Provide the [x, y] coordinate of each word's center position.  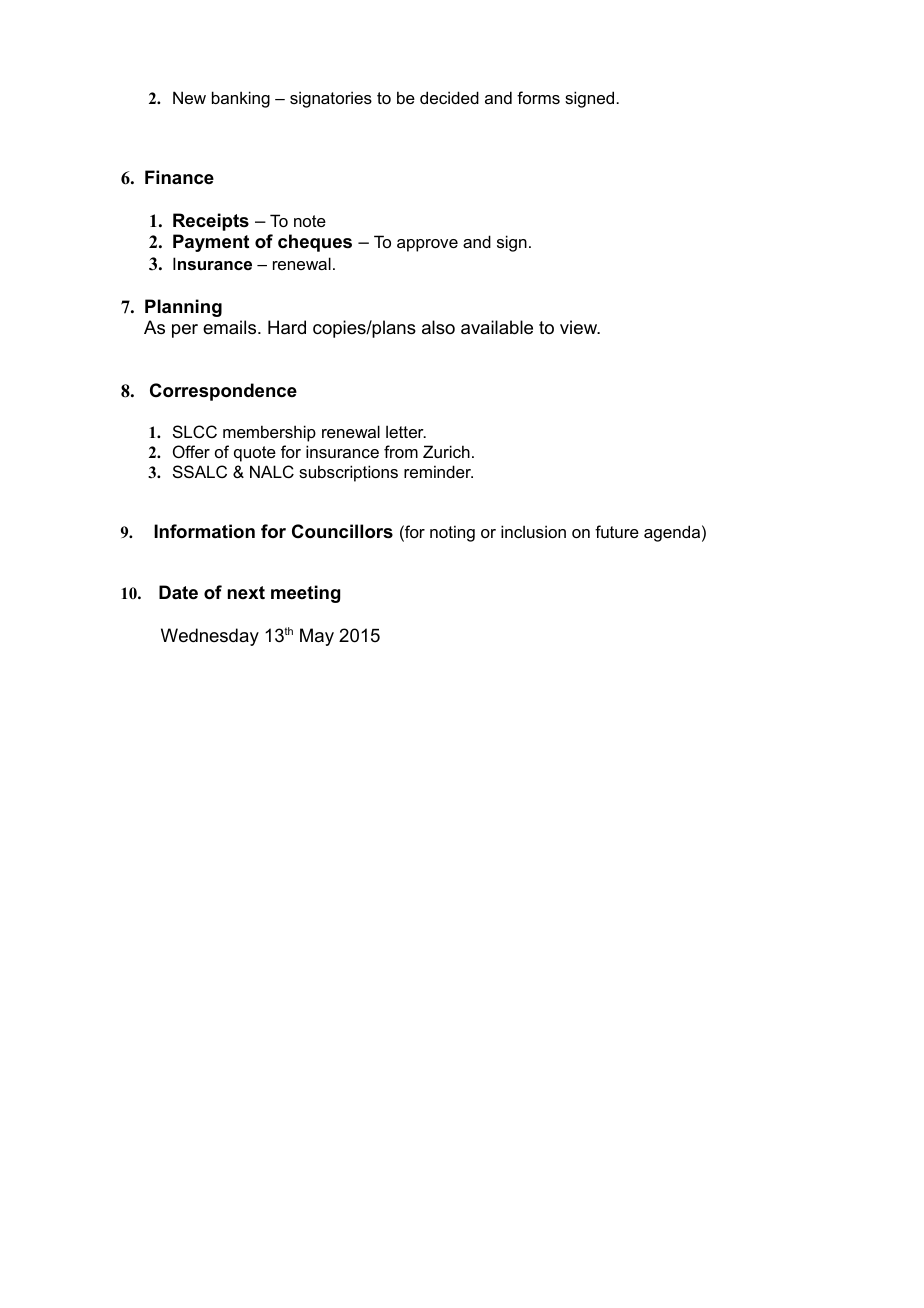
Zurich [446, 451]
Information [204, 531]
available [497, 327]
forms [538, 97]
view [580, 327]
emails [231, 327]
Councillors [342, 531]
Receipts [211, 222]
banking [241, 99]
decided [449, 97]
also [438, 327]
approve [427, 245]
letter [406, 431]
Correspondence [223, 392]
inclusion [533, 531]
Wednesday [210, 637]
